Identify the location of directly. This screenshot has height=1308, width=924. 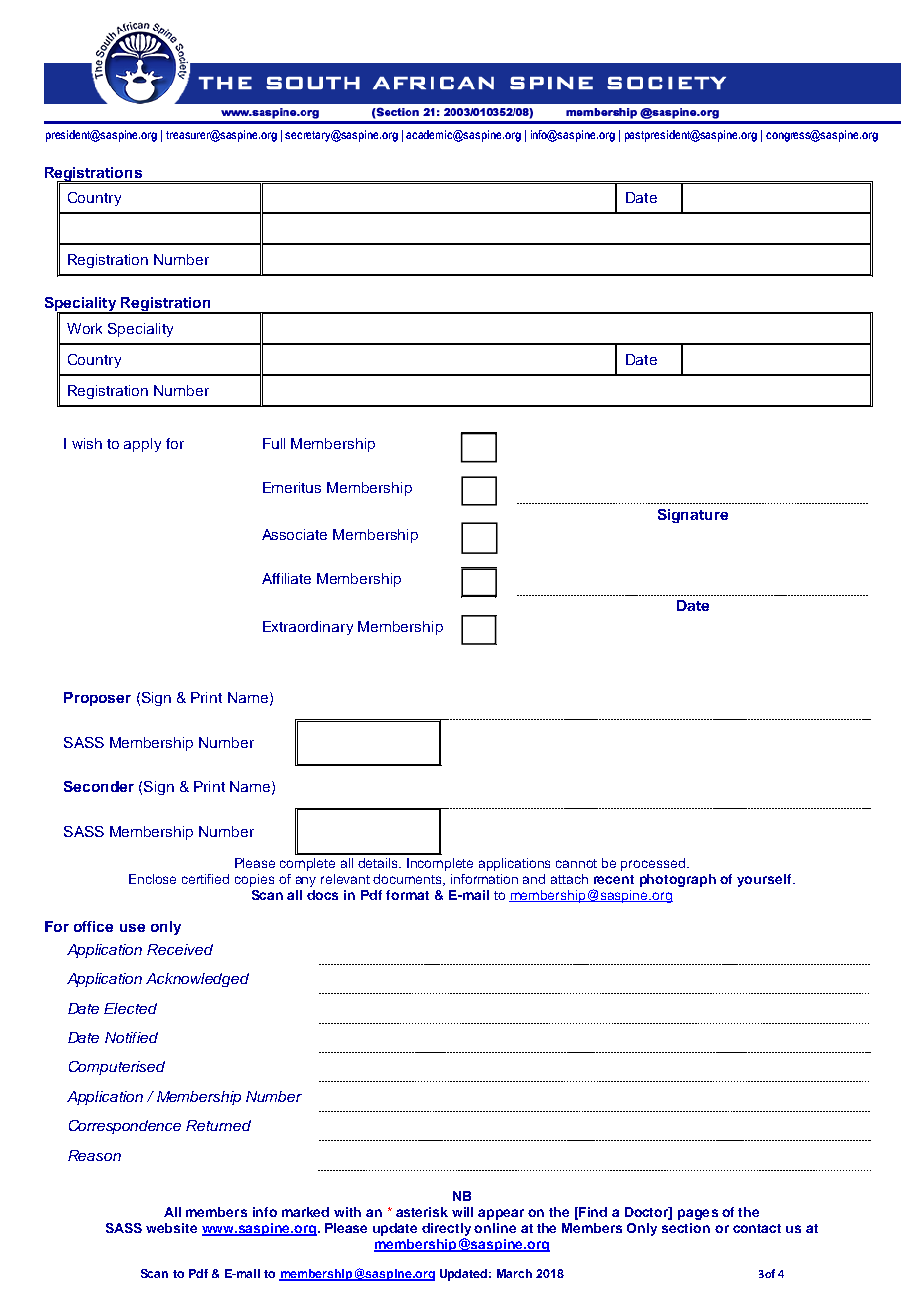
(446, 1231).
